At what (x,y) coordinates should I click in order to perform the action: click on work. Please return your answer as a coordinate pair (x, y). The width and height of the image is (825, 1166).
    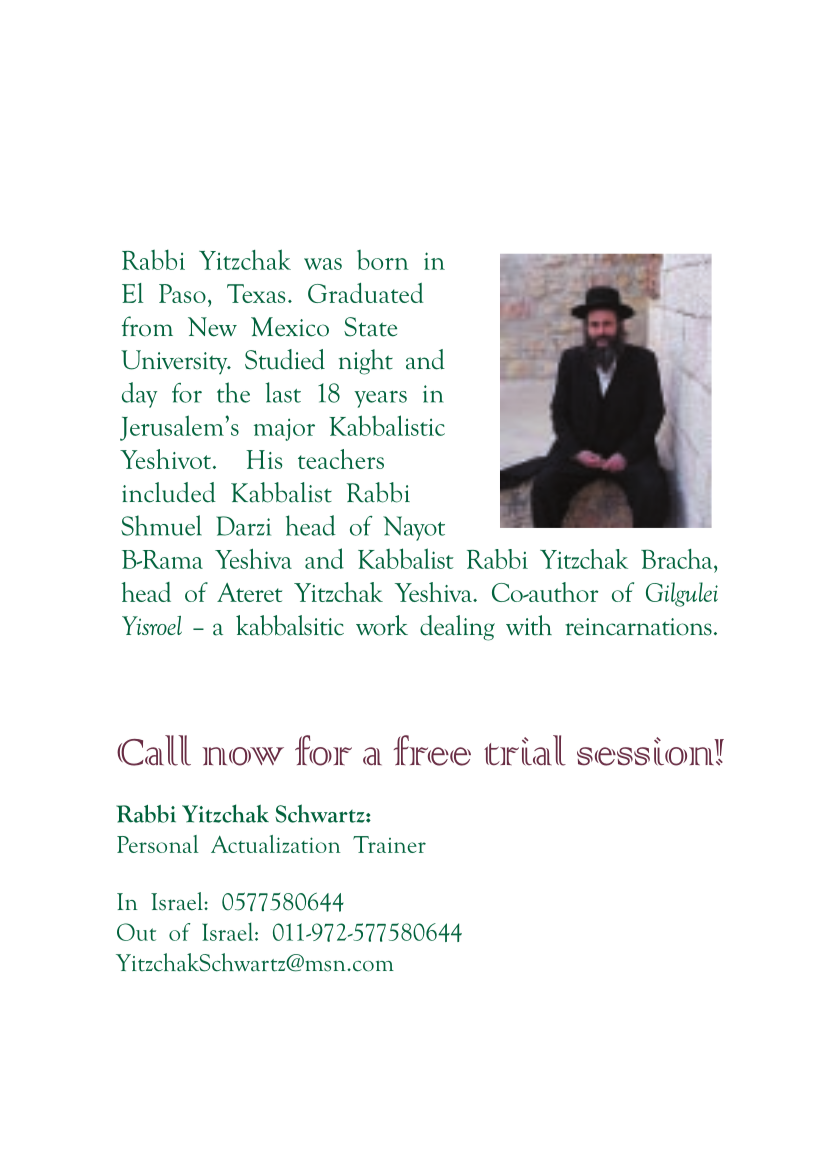
    Looking at the image, I should click on (382, 625).
